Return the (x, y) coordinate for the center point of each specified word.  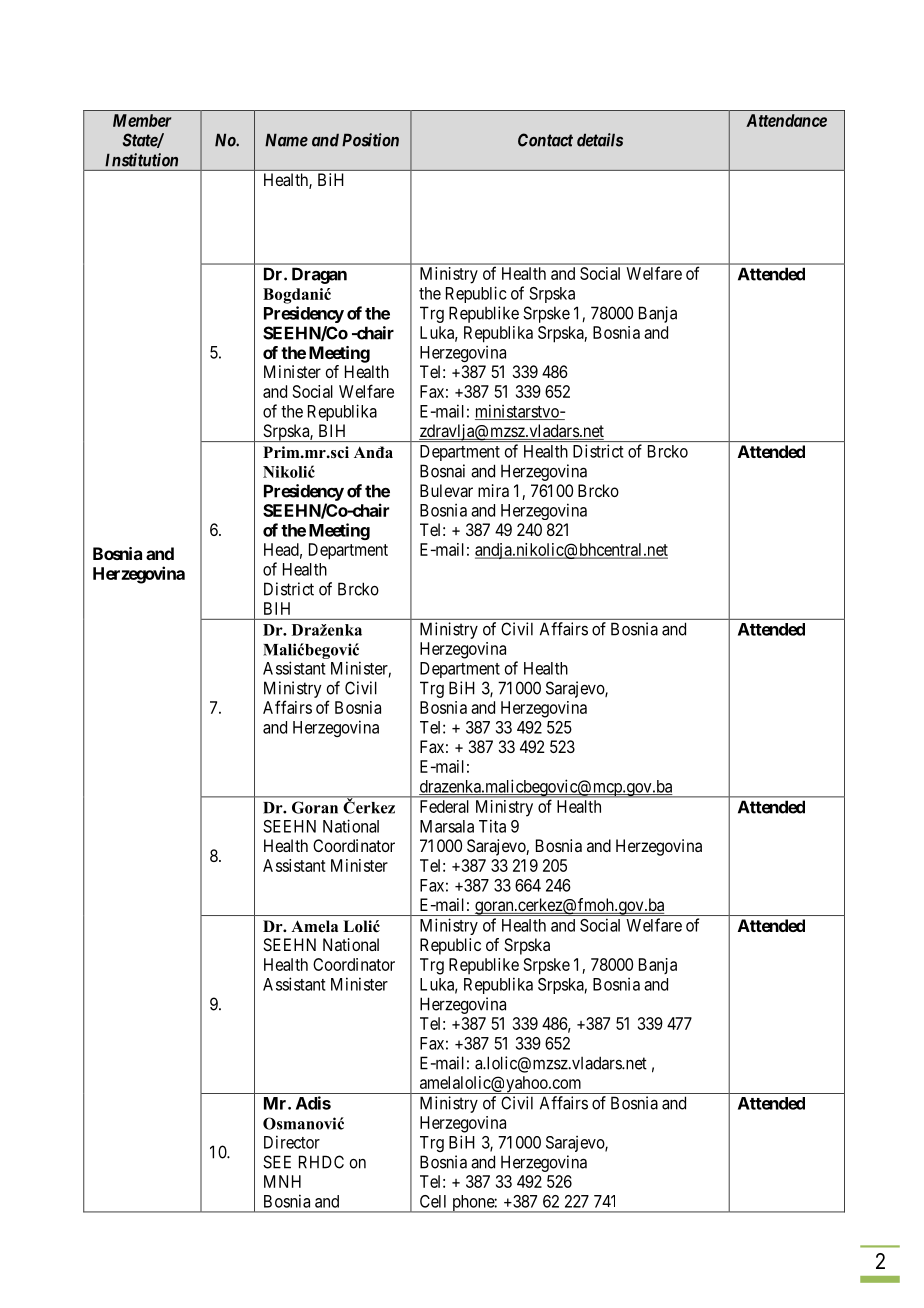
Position (370, 140)
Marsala (447, 826)
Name (286, 140)
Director (292, 1142)
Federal (444, 806)
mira (493, 490)
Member (142, 120)
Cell (433, 1201)
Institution (141, 160)
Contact (545, 140)
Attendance (786, 120)
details (600, 140)
